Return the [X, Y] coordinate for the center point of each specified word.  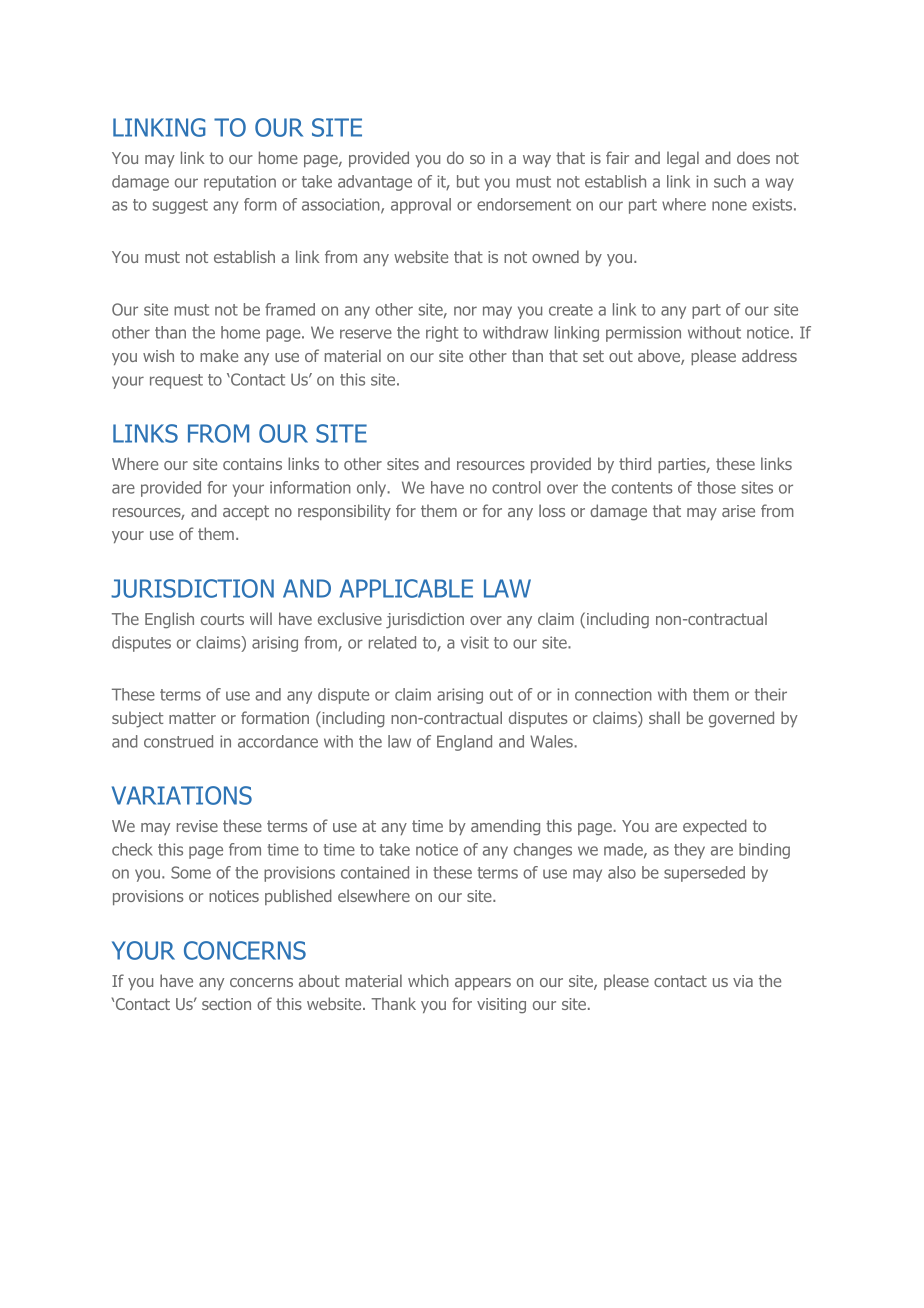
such [730, 181]
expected [715, 827]
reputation [240, 183]
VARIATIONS [182, 795]
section [226, 1004]
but [468, 181]
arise [738, 511]
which [428, 980]
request [176, 381]
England [464, 743]
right [442, 334]
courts [222, 619]
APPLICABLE [406, 588]
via [743, 981]
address [769, 355]
